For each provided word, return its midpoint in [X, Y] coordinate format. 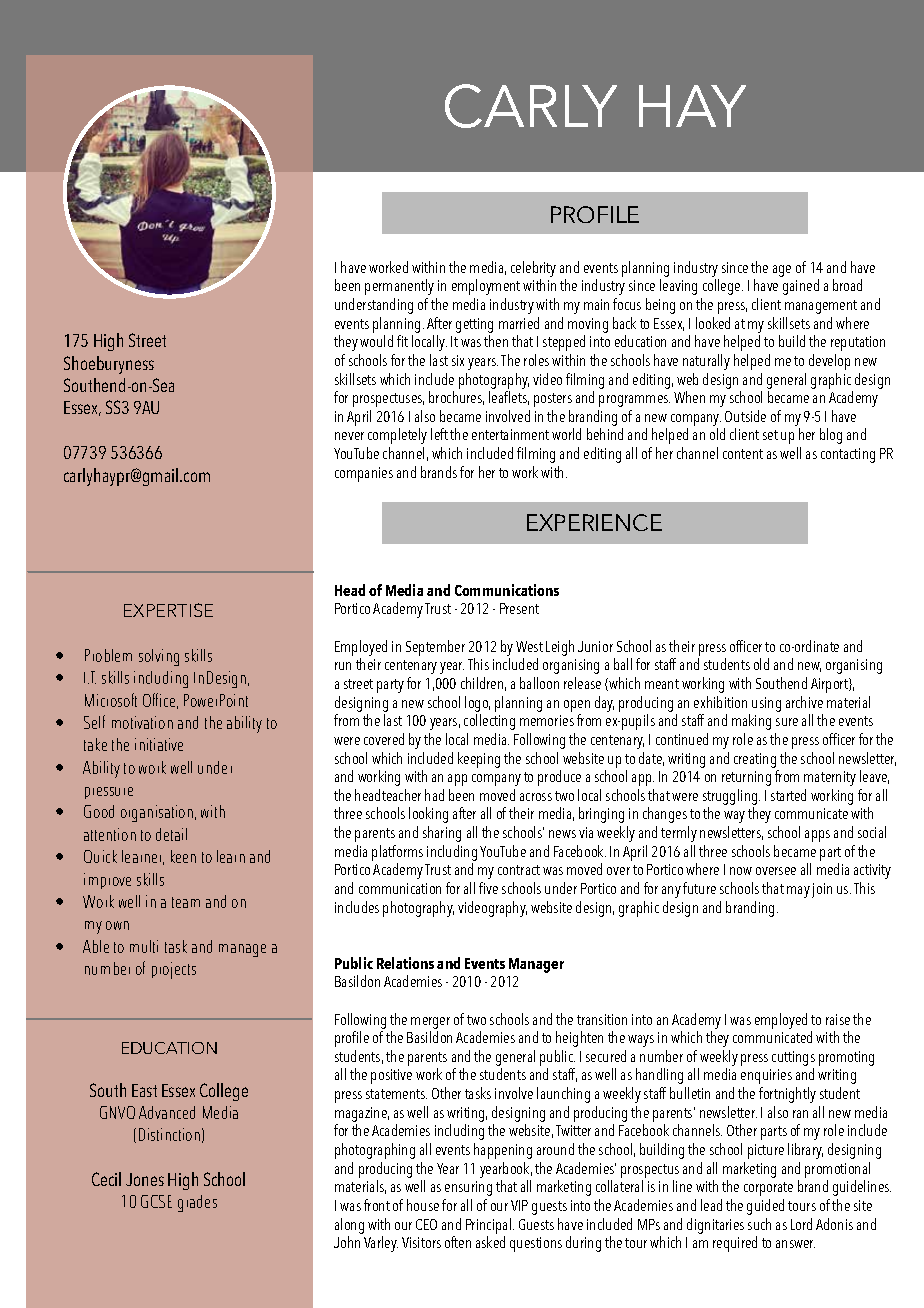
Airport [830, 685]
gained [801, 287]
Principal [490, 1226]
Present [519, 608]
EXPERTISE [168, 610]
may [798, 892]
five [488, 888]
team [186, 902]
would [376, 341]
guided [765, 1207]
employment [486, 287]
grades [197, 1203]
